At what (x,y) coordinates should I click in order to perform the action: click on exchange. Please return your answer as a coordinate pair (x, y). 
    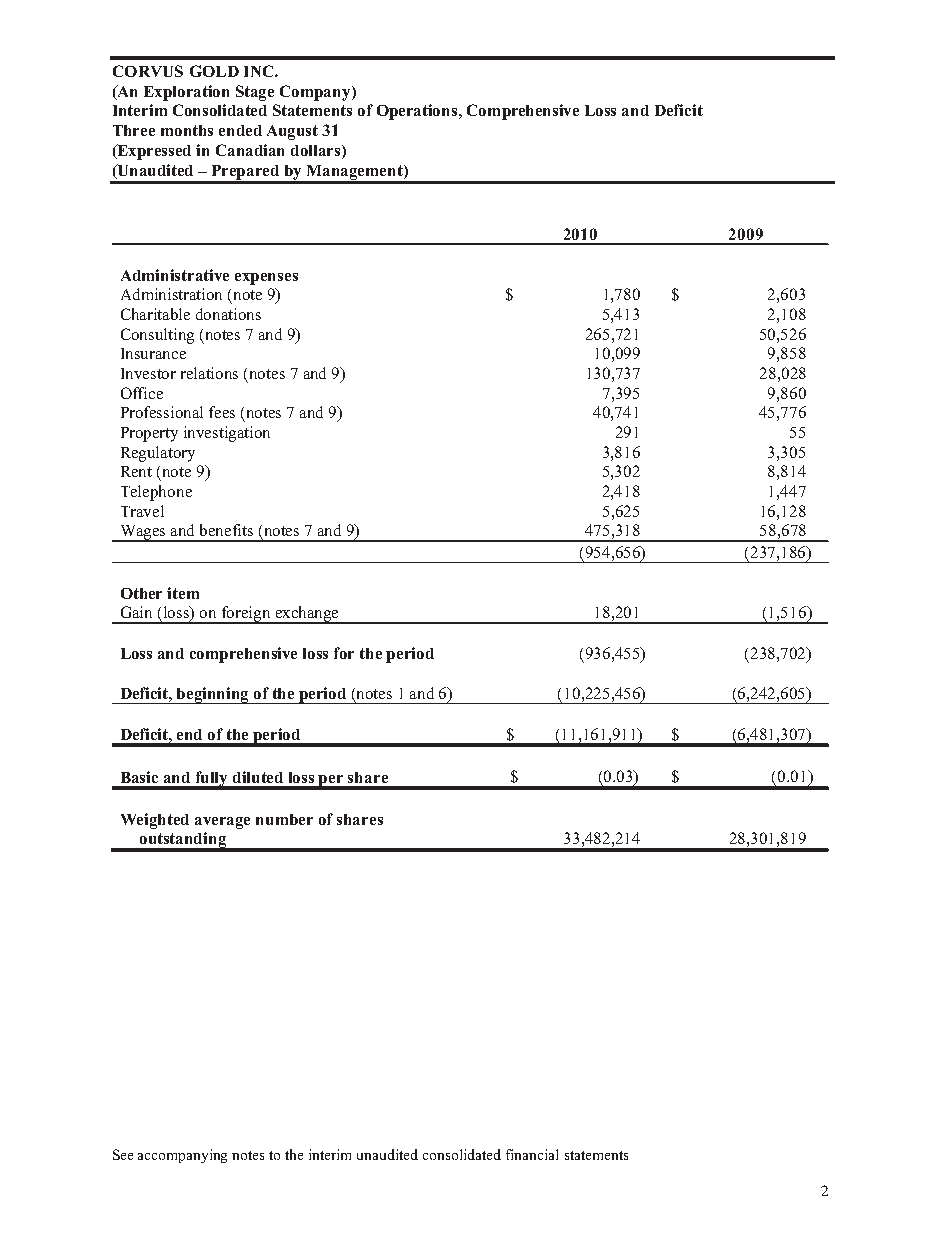
    Looking at the image, I should click on (308, 615).
